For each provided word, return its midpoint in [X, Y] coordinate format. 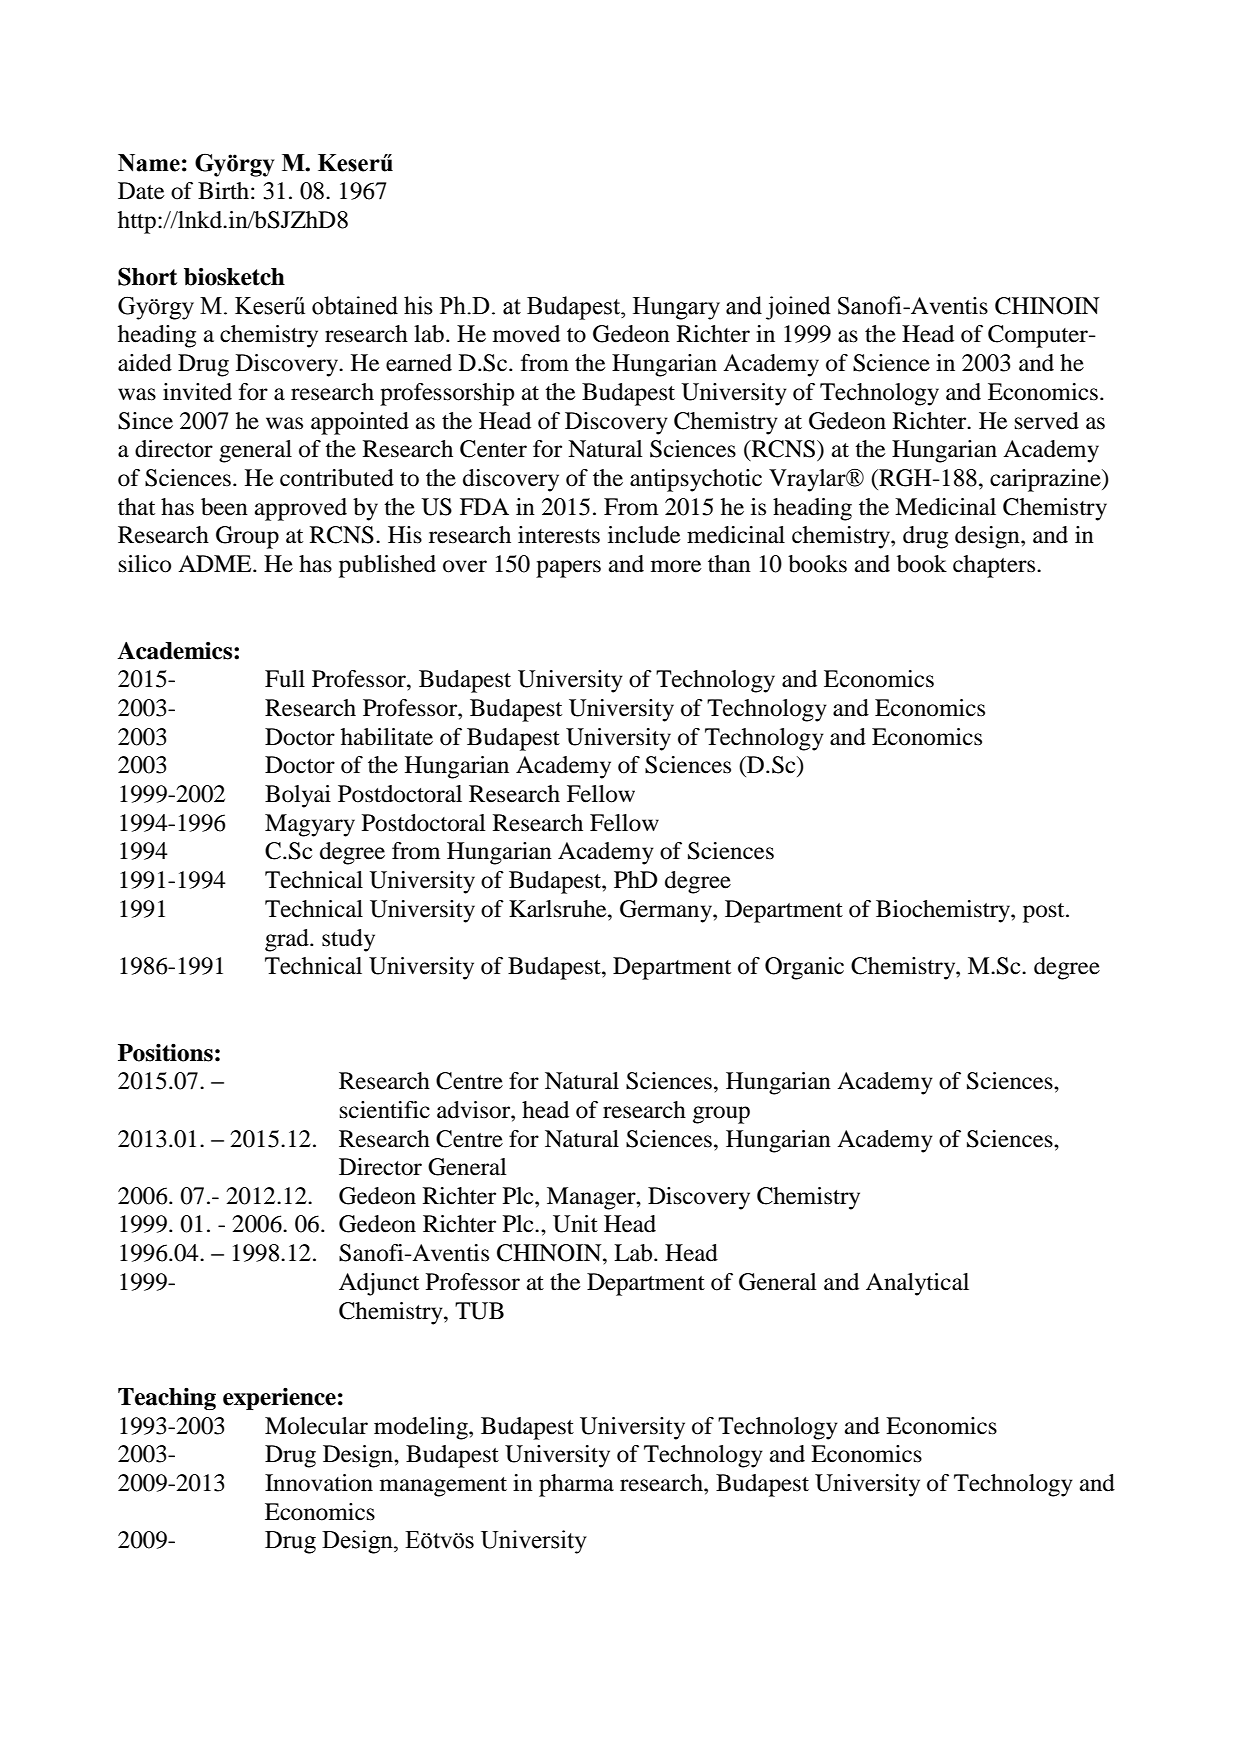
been [224, 507]
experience [279, 1398]
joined [798, 308]
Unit [575, 1224]
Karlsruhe [559, 909]
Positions [165, 1052]
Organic [804, 968]
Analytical [917, 1284]
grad [288, 940]
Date [141, 191]
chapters [995, 566]
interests [559, 535]
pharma [576, 1485]
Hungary [676, 308]
